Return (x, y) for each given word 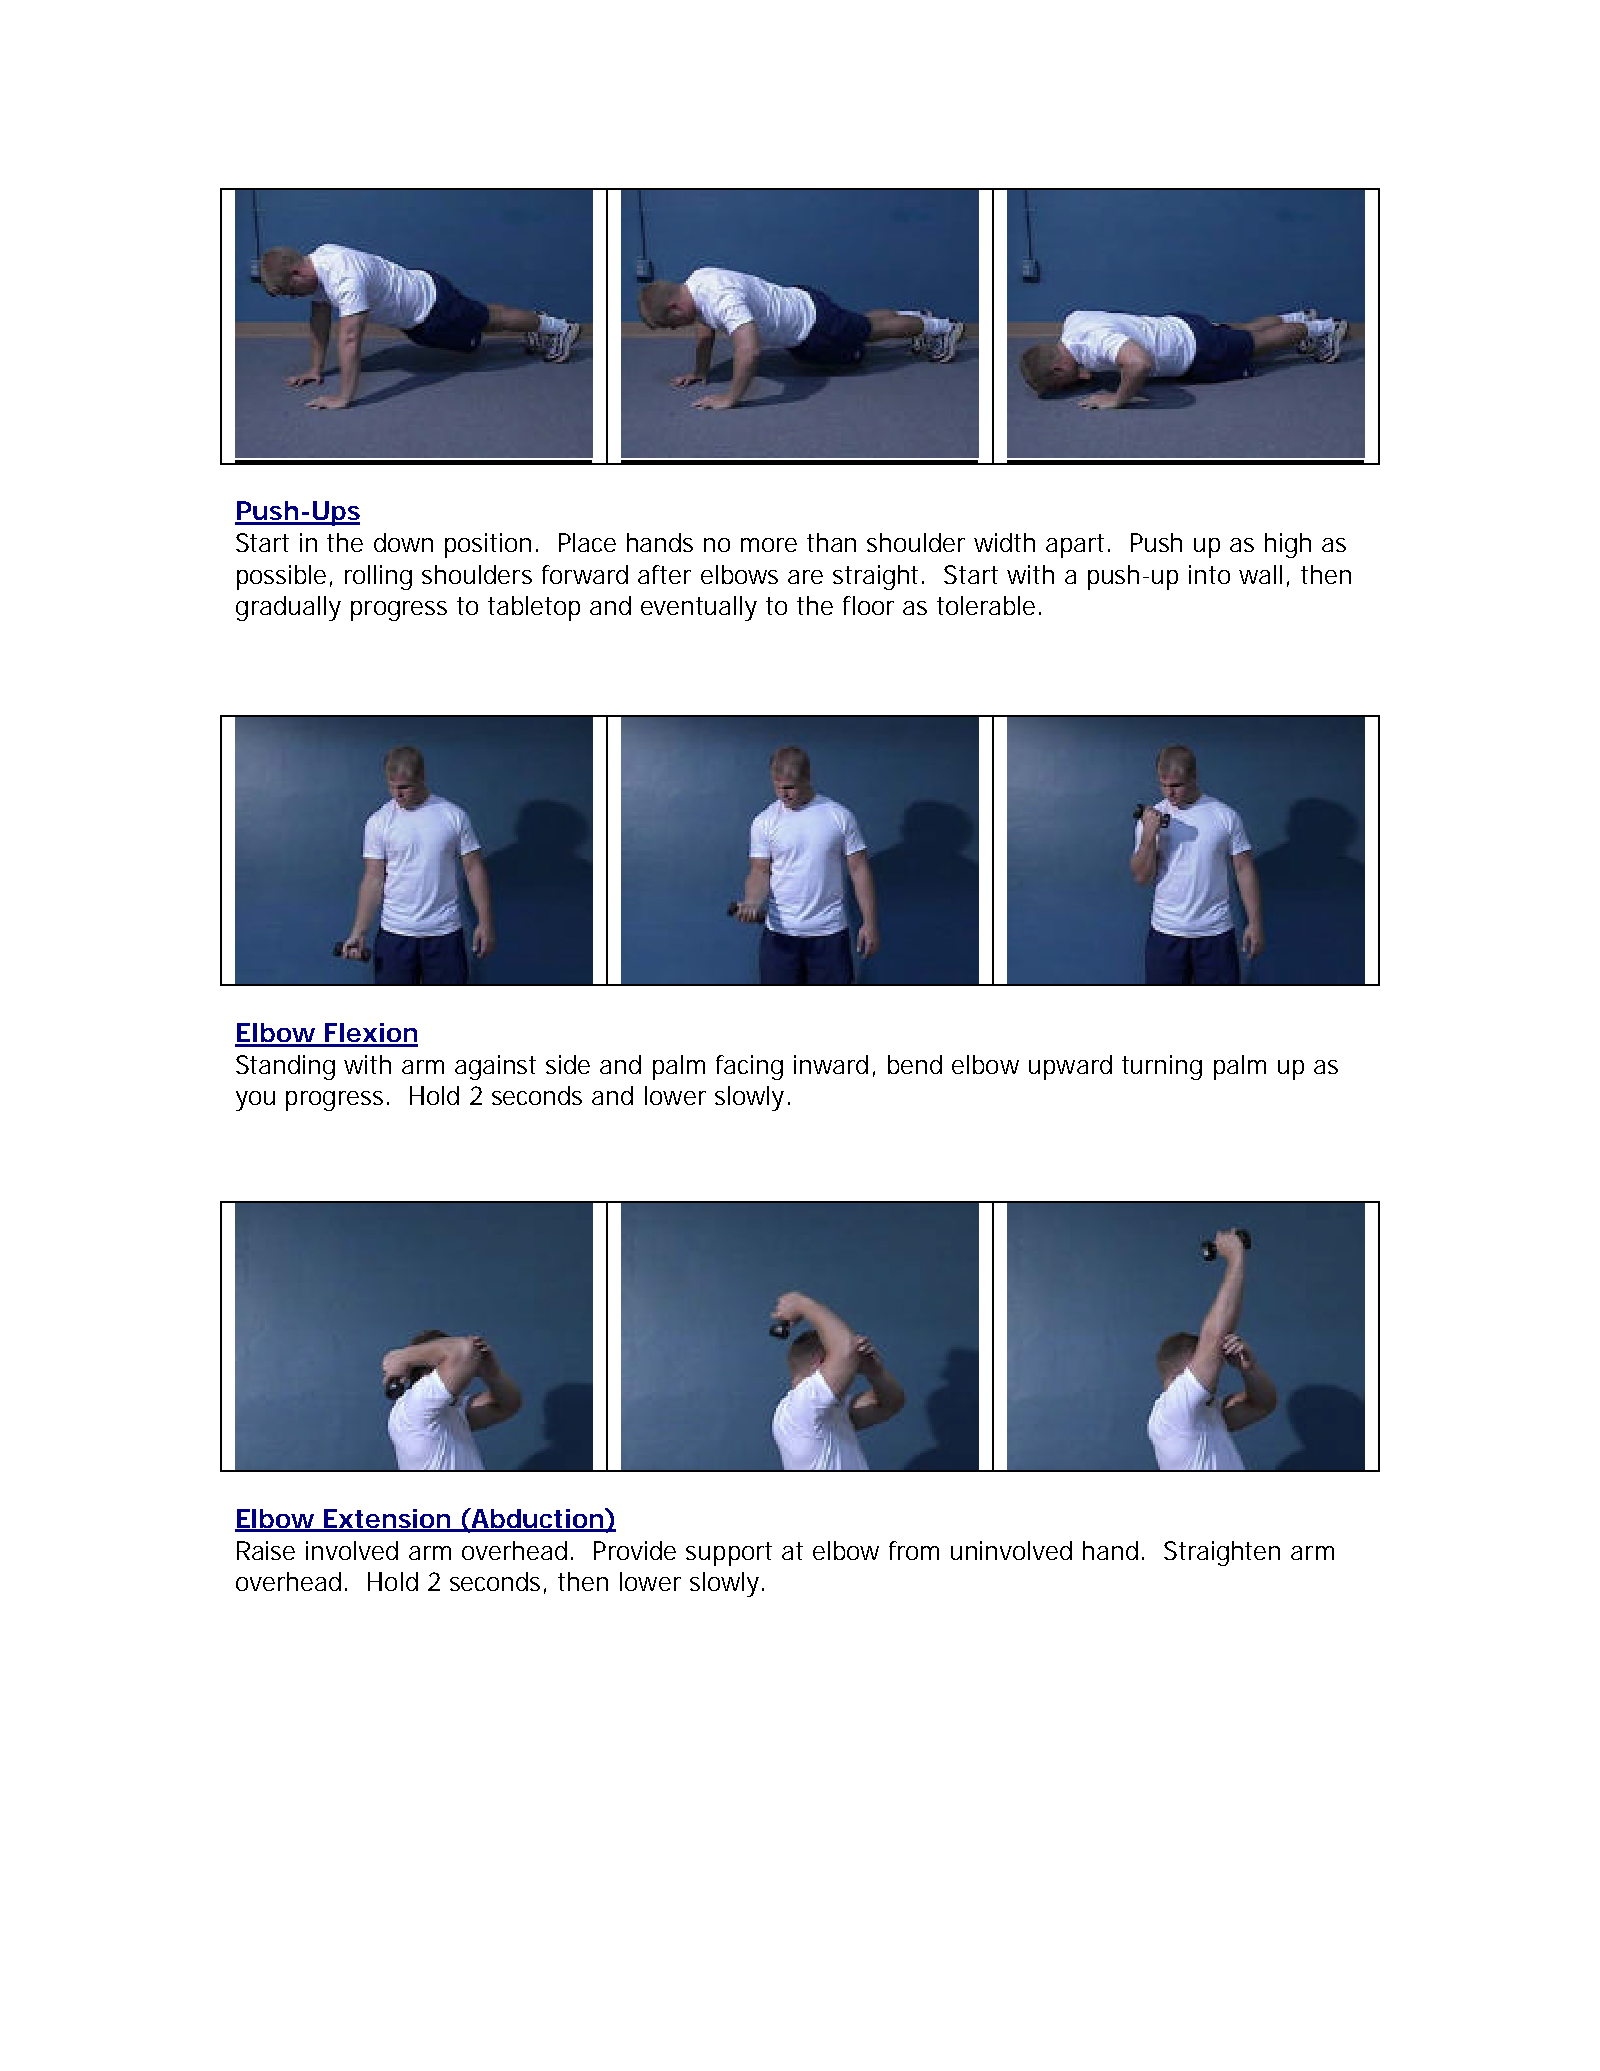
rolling (378, 577)
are (805, 577)
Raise (266, 1550)
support (729, 1554)
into (1209, 574)
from (914, 1550)
